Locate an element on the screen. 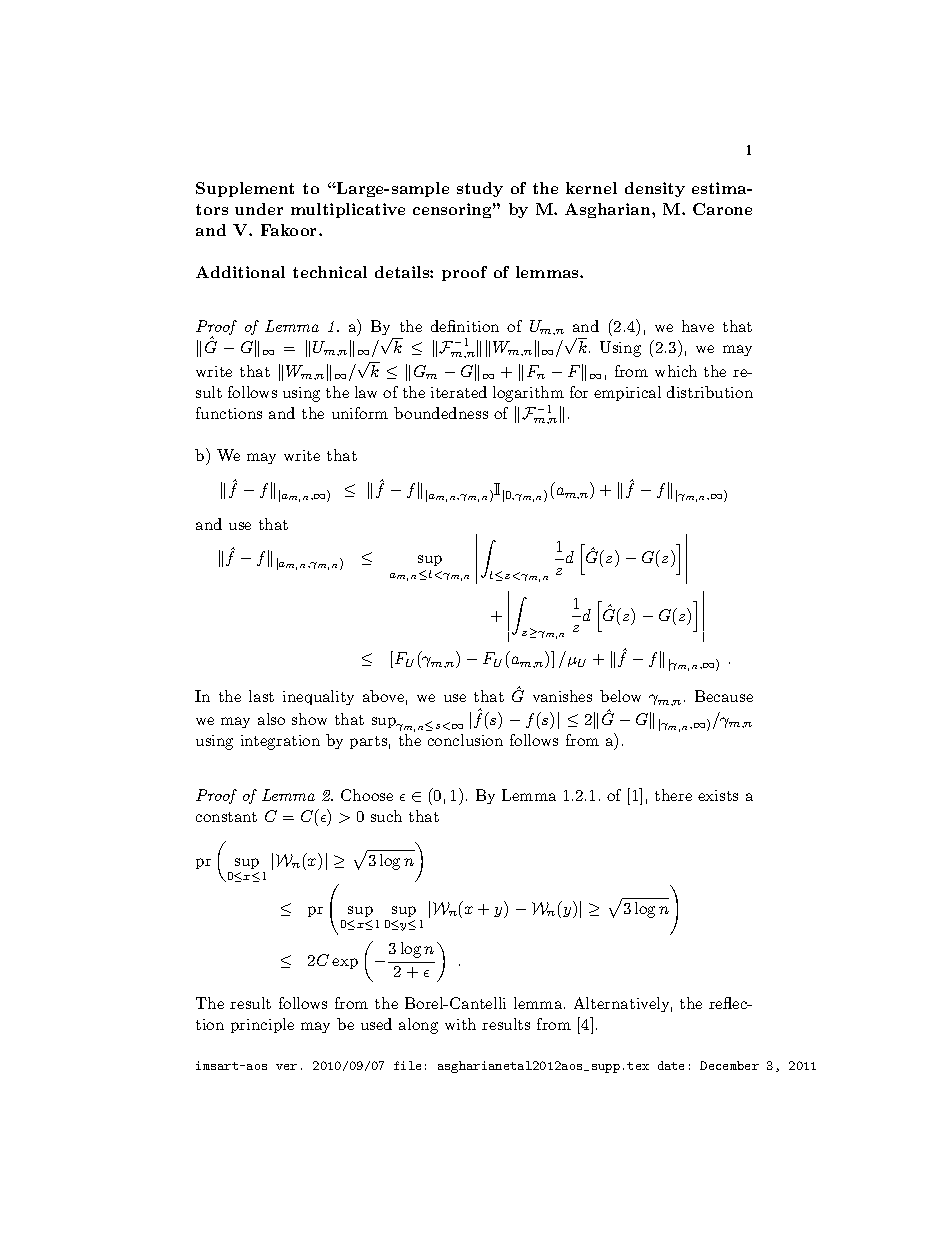 The height and width of the screenshot is (1233, 952). multiplicative is located at coordinates (348, 210).
